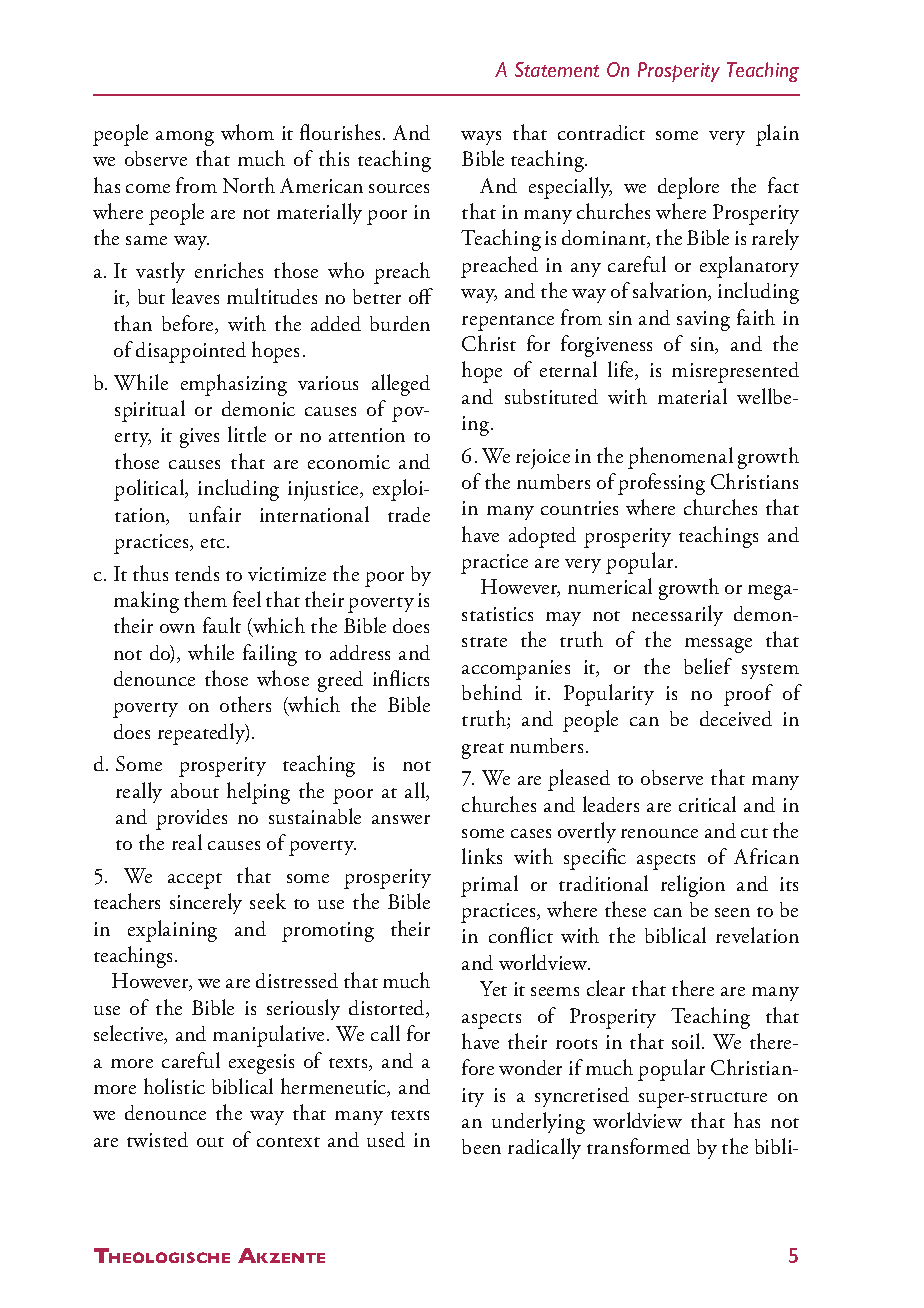 Image resolution: width=924 pixels, height=1308 pixels. Describe the element at coordinates (401, 385) in the screenshot. I see `alleged` at that location.
